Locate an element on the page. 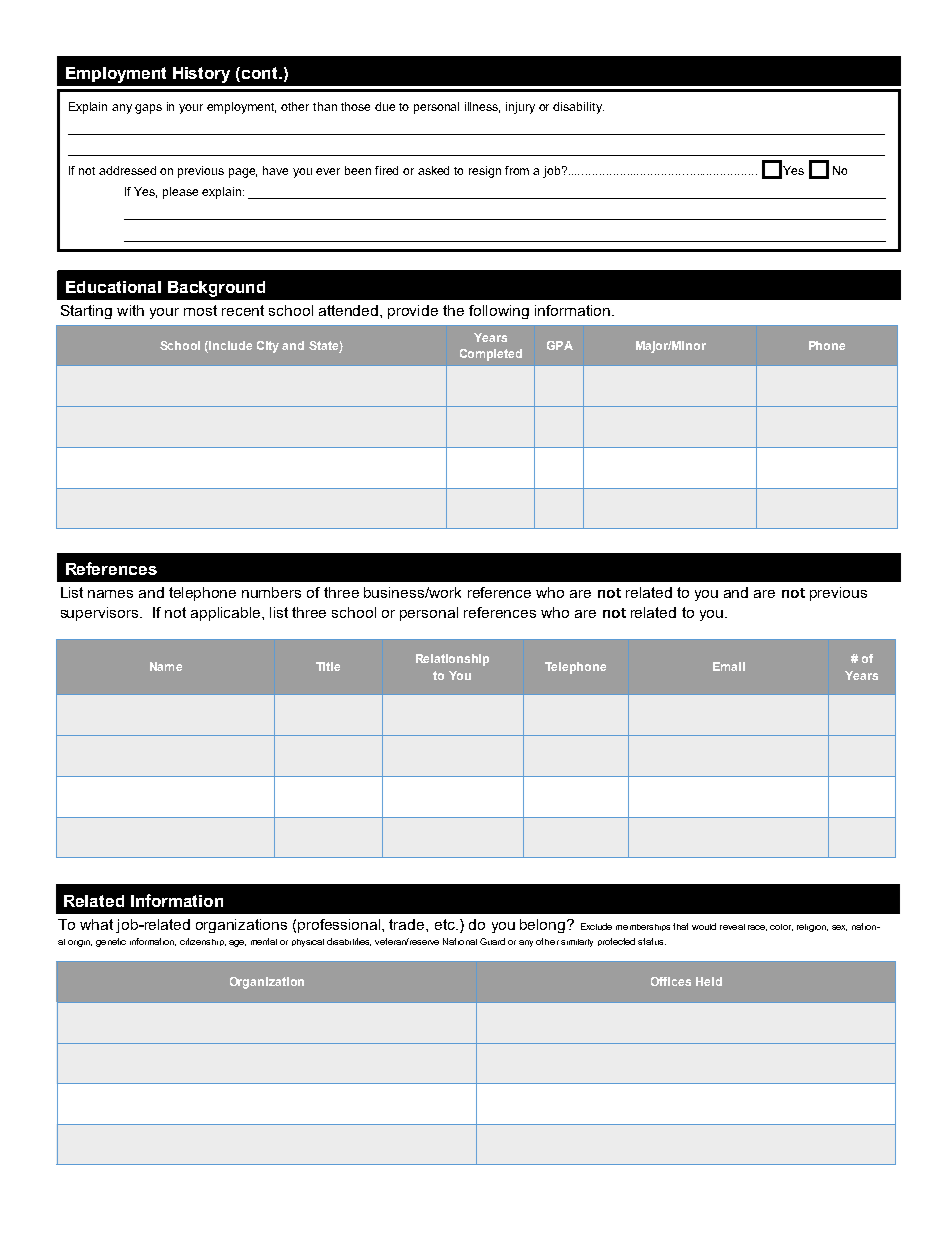  Email is located at coordinates (729, 666).
